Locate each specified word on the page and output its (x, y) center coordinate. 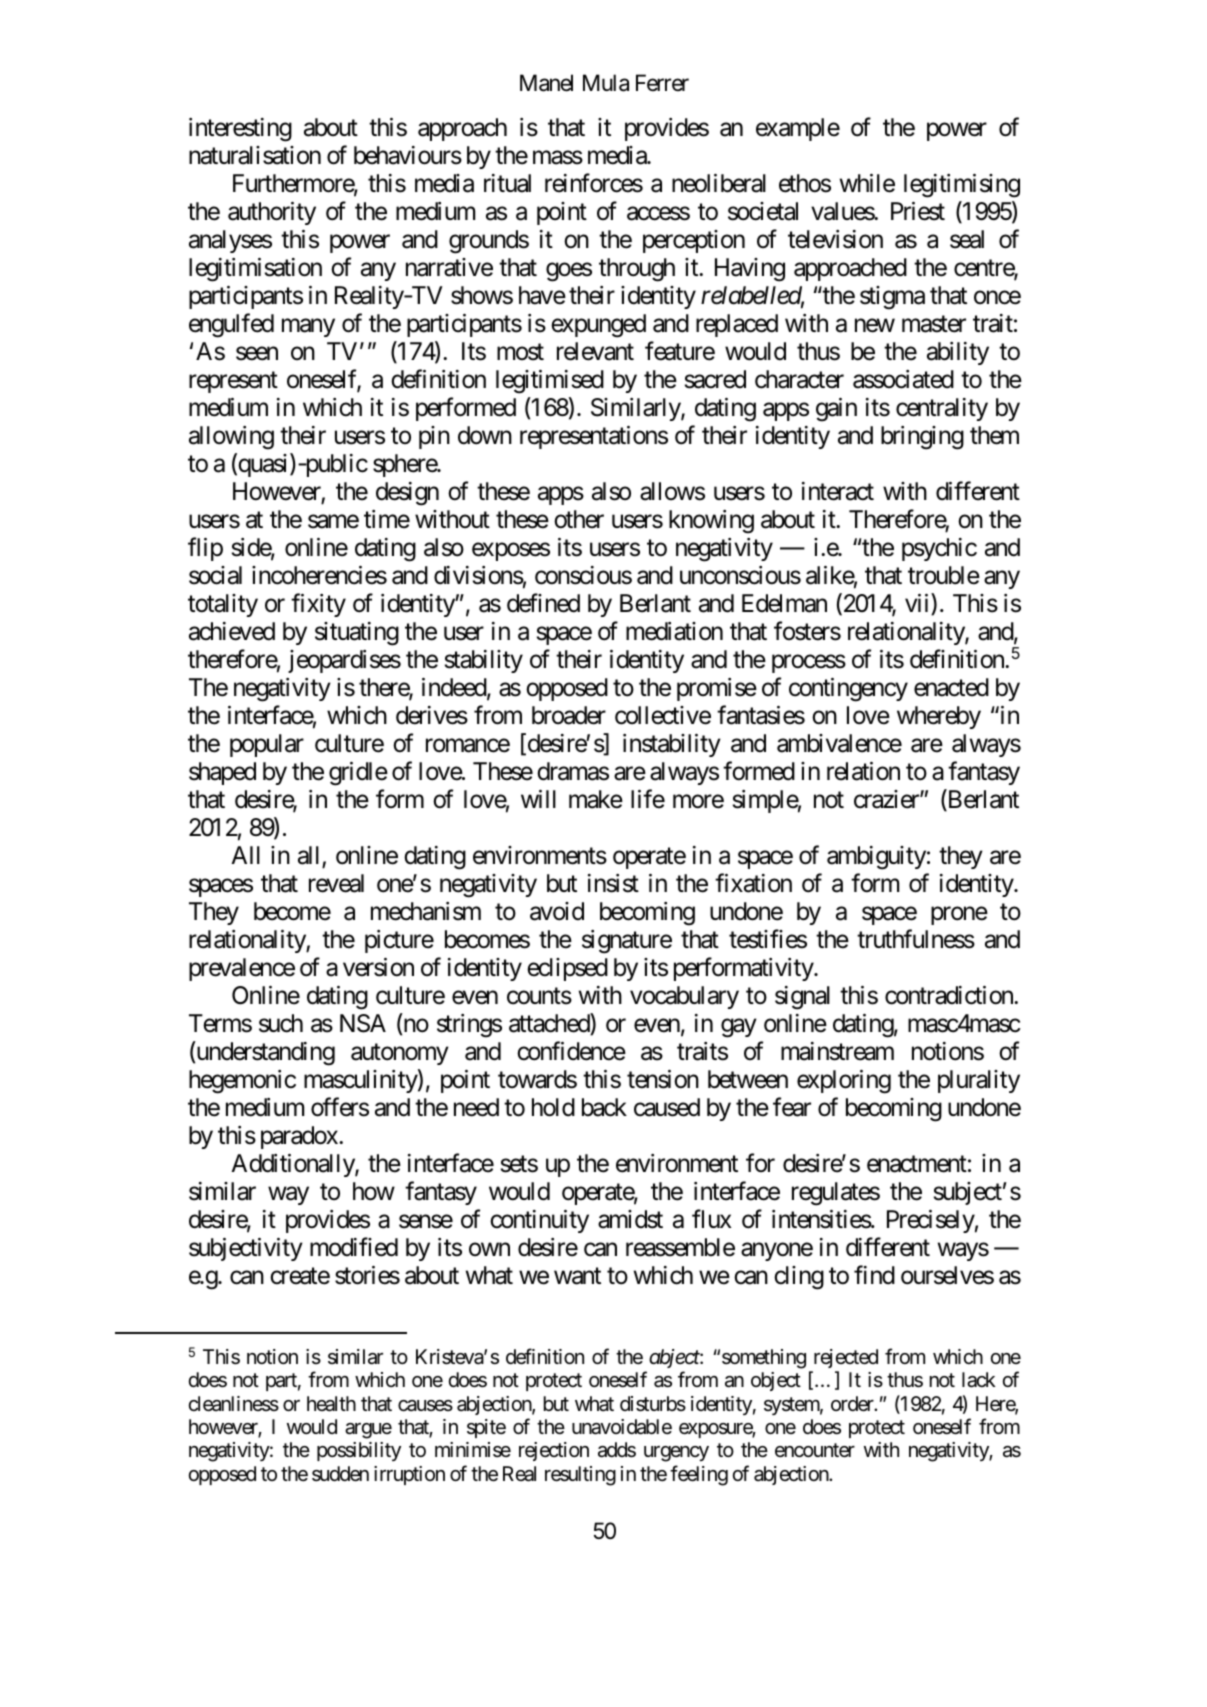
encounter (815, 1451)
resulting (580, 1476)
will (538, 799)
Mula (606, 83)
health (331, 1404)
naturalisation (255, 155)
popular (267, 745)
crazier (887, 799)
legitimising (962, 186)
